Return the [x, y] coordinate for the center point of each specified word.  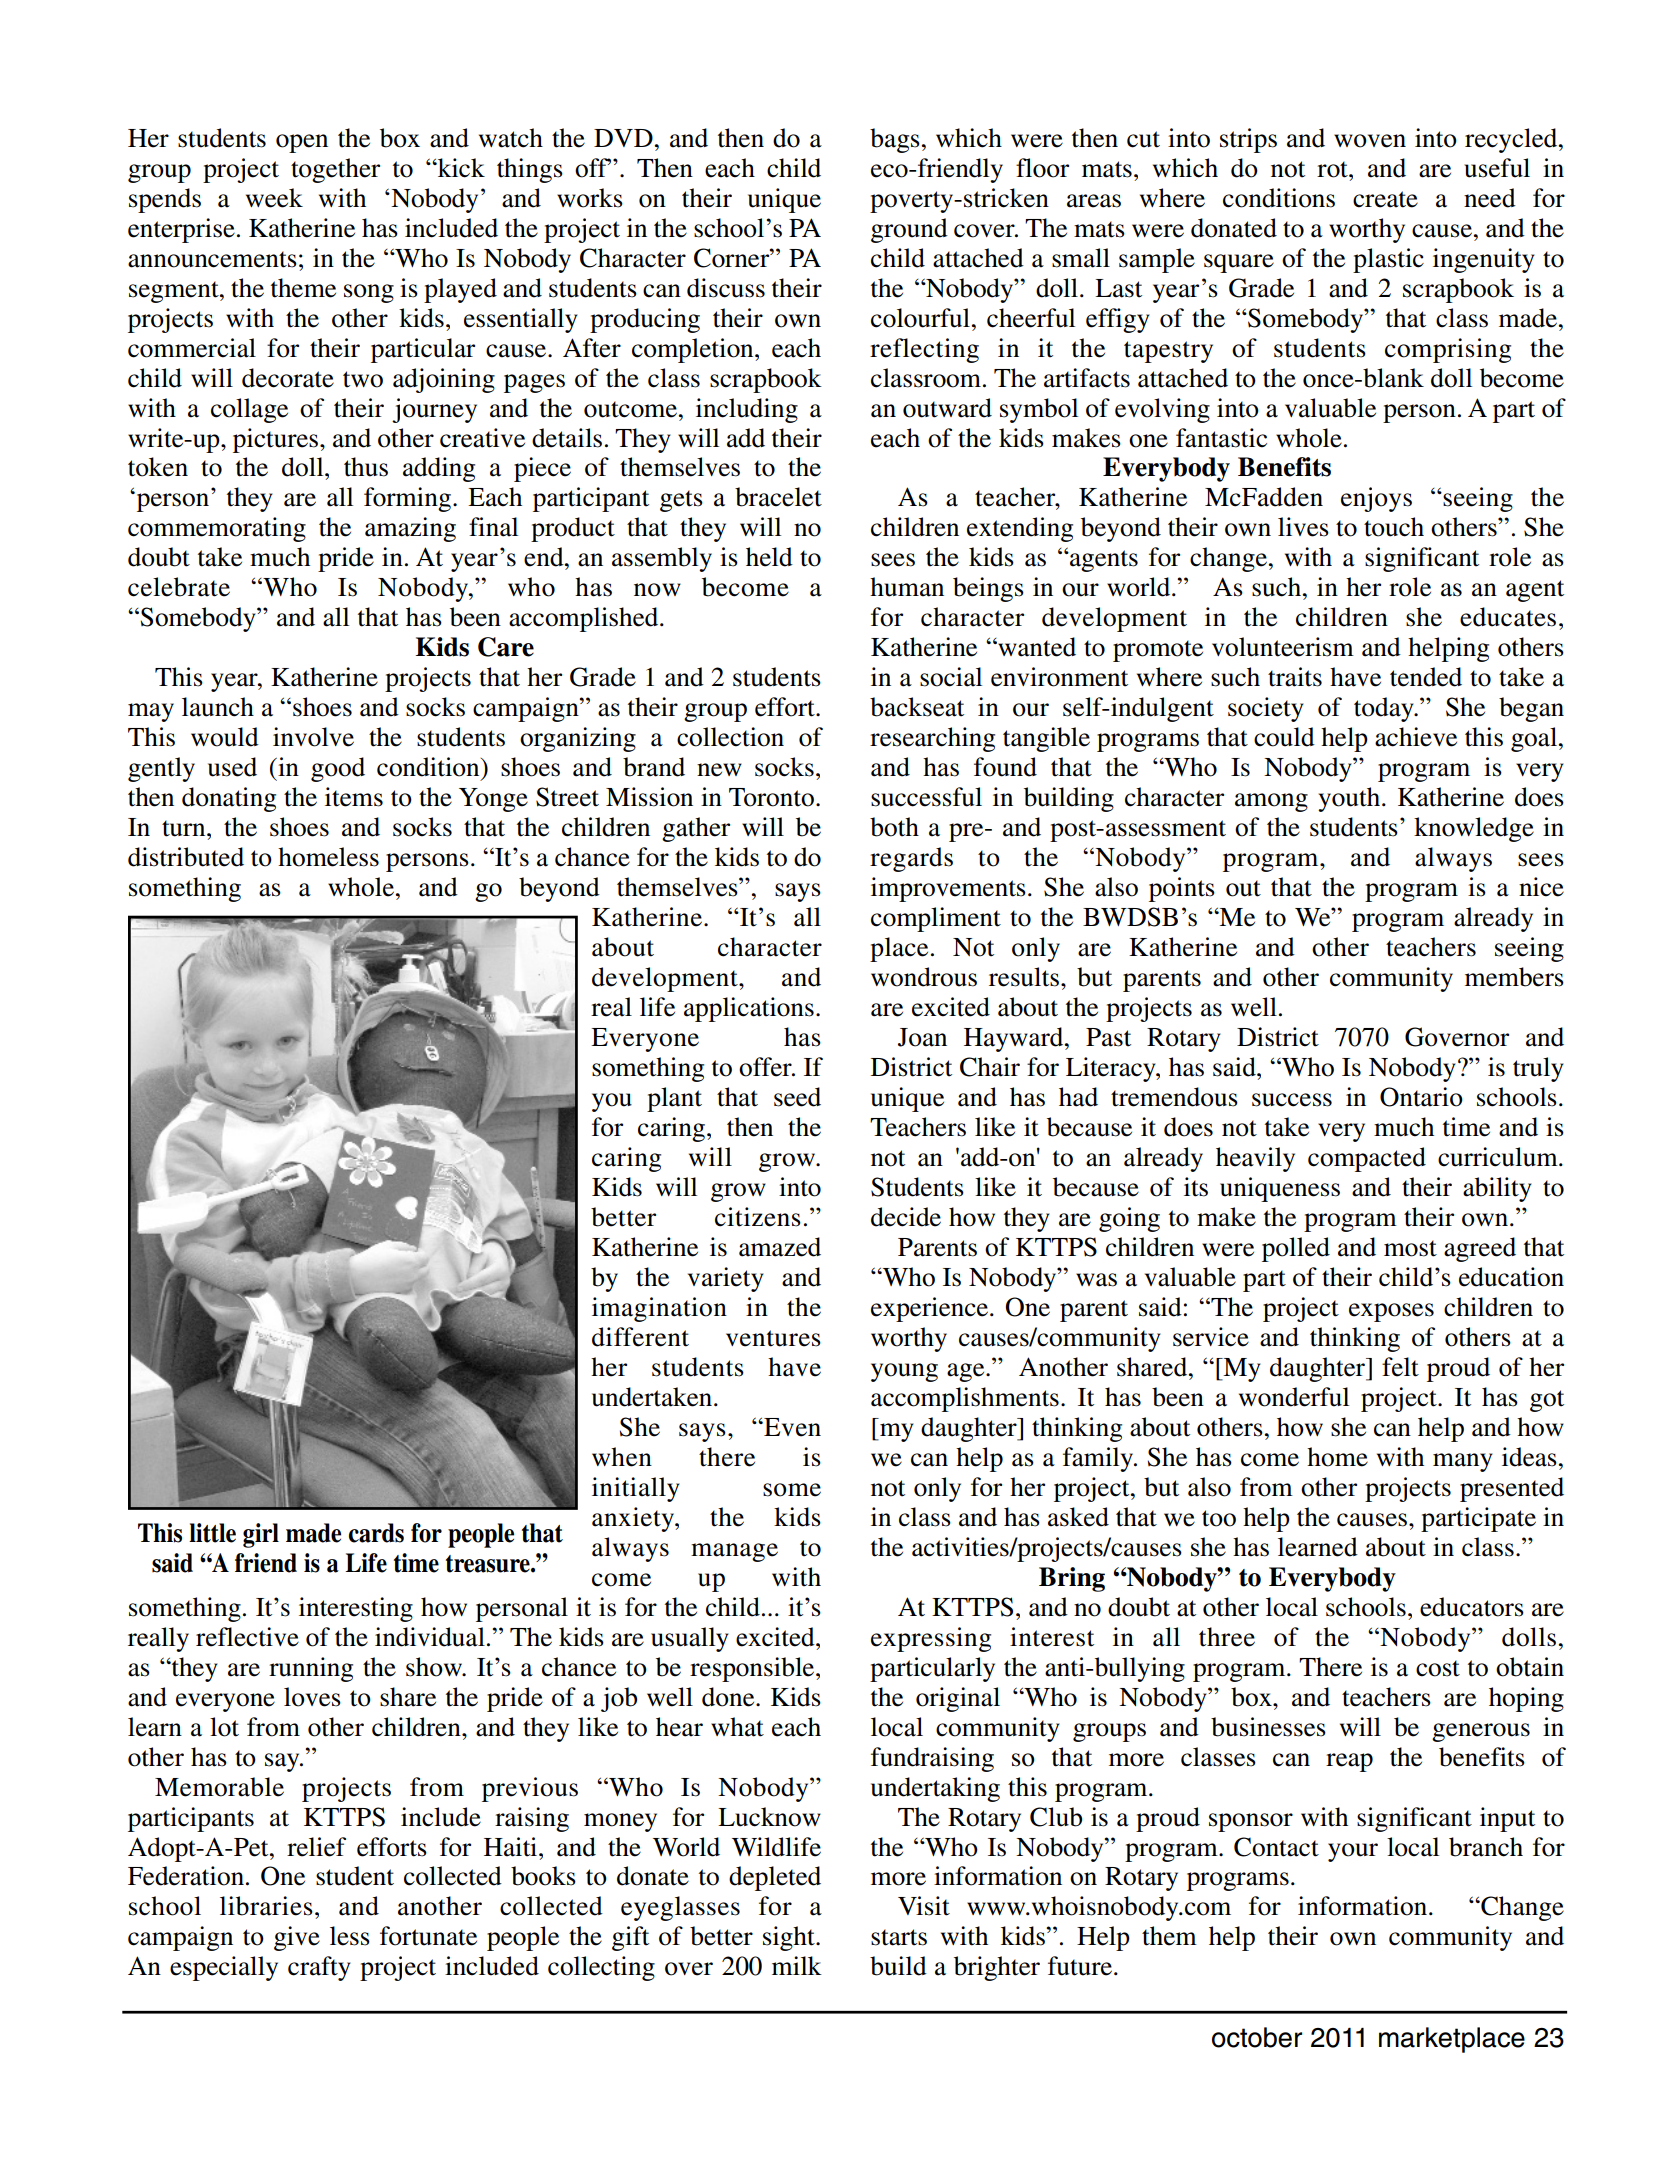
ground [909, 230]
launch [218, 707]
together [335, 170]
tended [1426, 677]
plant [674, 1099]
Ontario [1421, 1097]
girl [261, 1535]
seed [797, 1097]
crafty [319, 1968]
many [1463, 1462]
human [907, 587]
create [1385, 199]
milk [797, 1965]
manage [734, 1552]
